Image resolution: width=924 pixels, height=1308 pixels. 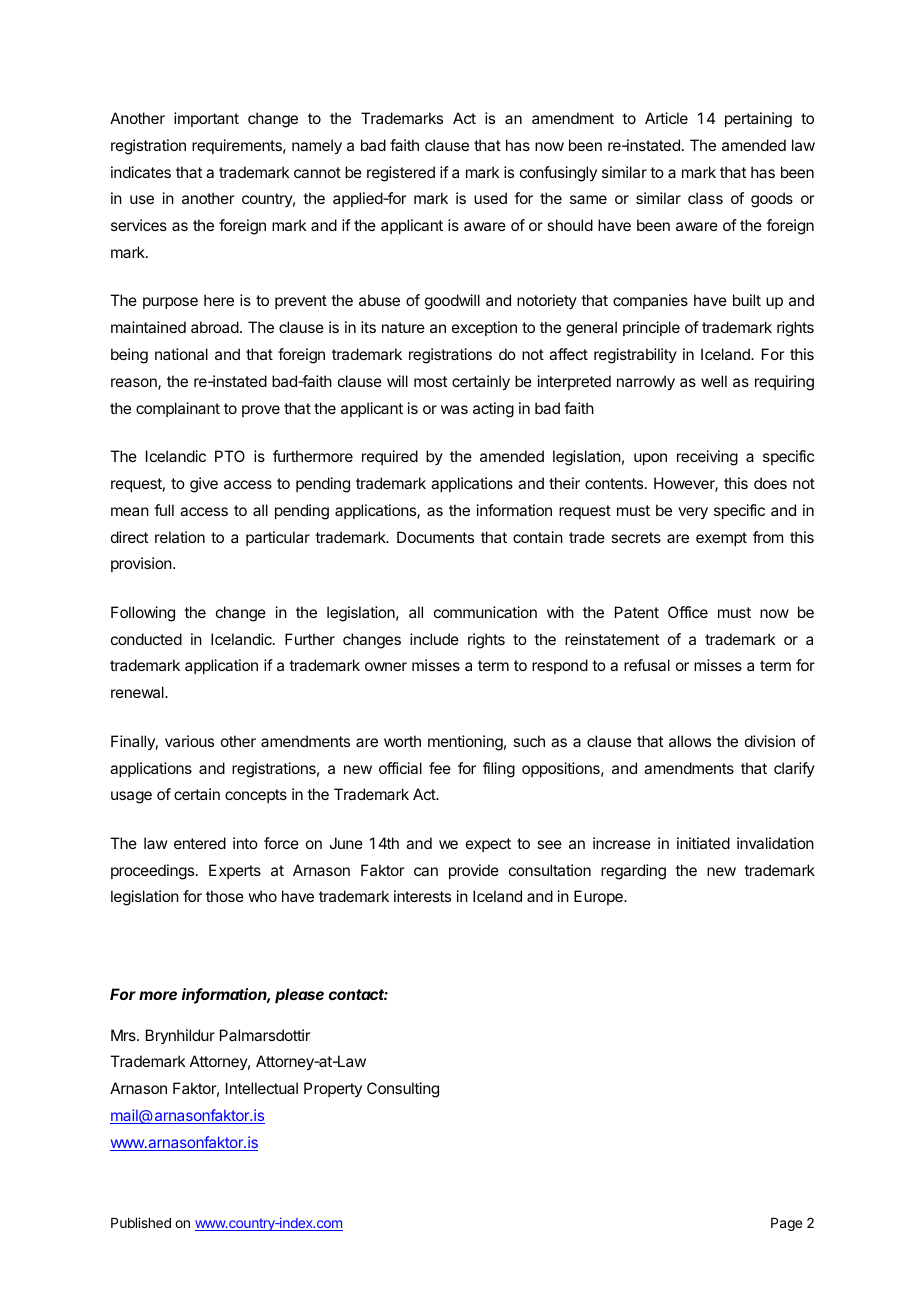 I want to click on exempt, so click(x=721, y=539).
